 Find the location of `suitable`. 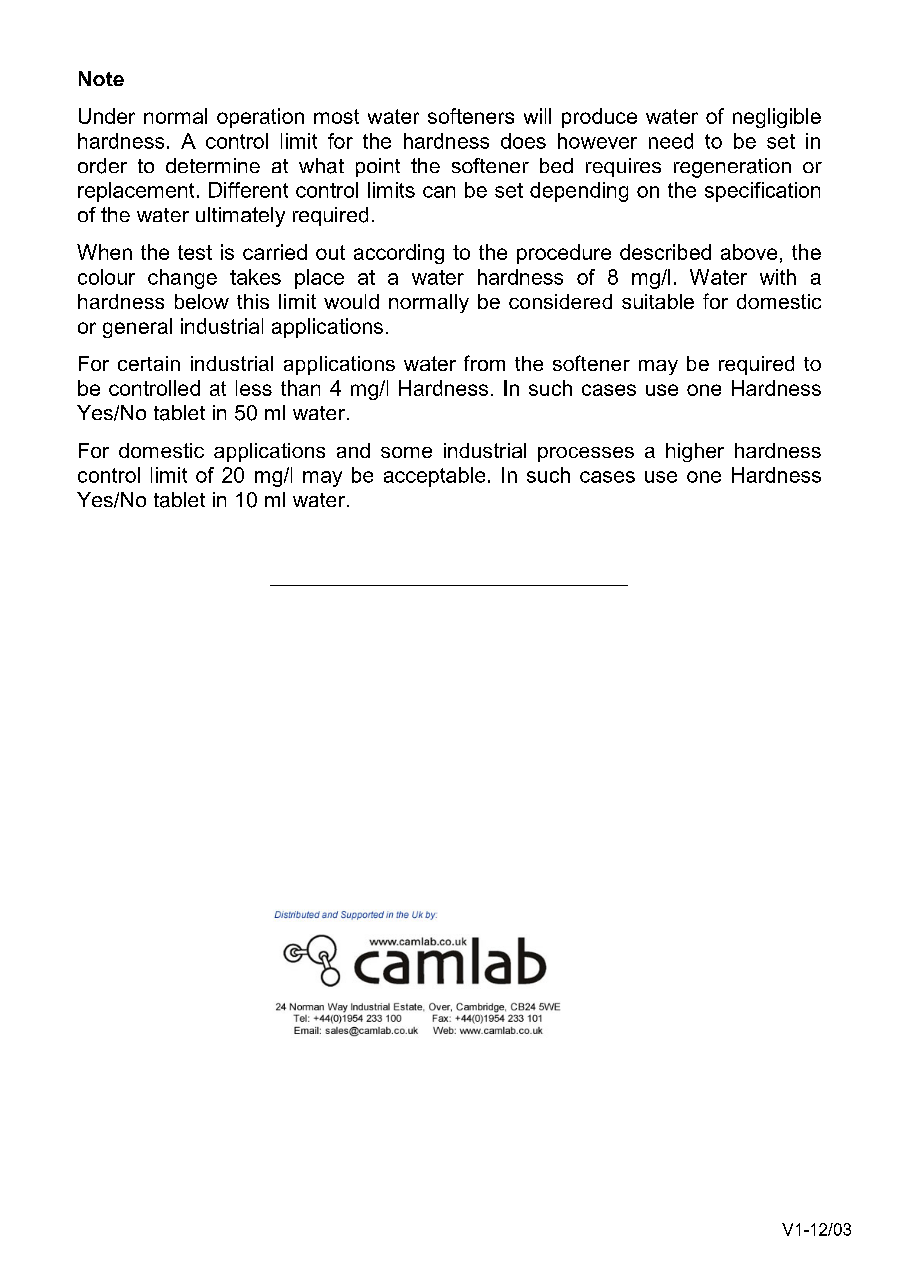

suitable is located at coordinates (658, 301).
